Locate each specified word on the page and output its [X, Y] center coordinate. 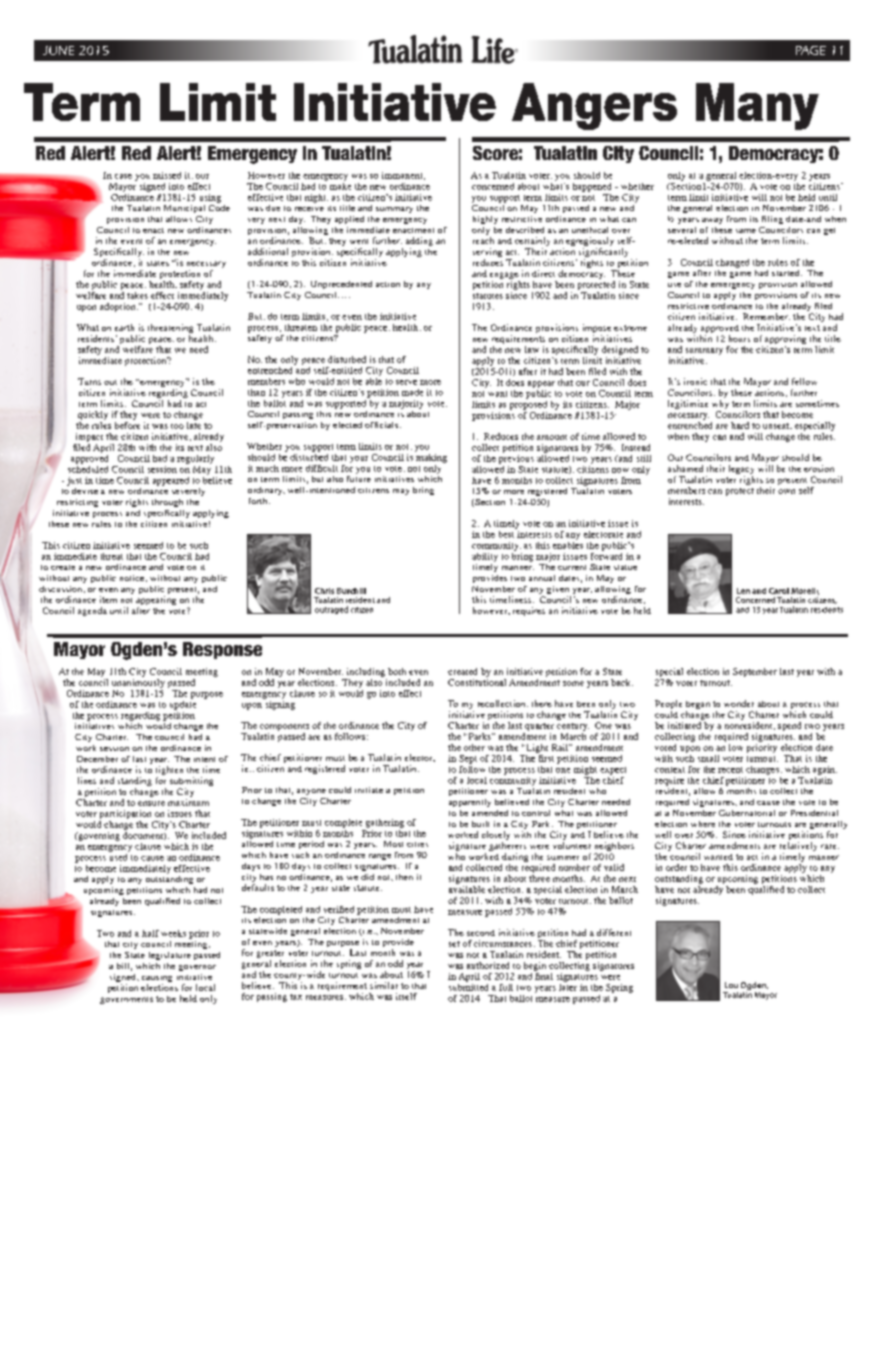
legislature [170, 956]
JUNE [58, 50]
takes [137, 295]
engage [504, 275]
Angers [594, 106]
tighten [169, 772]
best [508, 533]
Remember [766, 316]
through [167, 503]
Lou [731, 985]
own [786, 491]
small [708, 758]
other [474, 747]
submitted [468, 986]
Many [757, 106]
